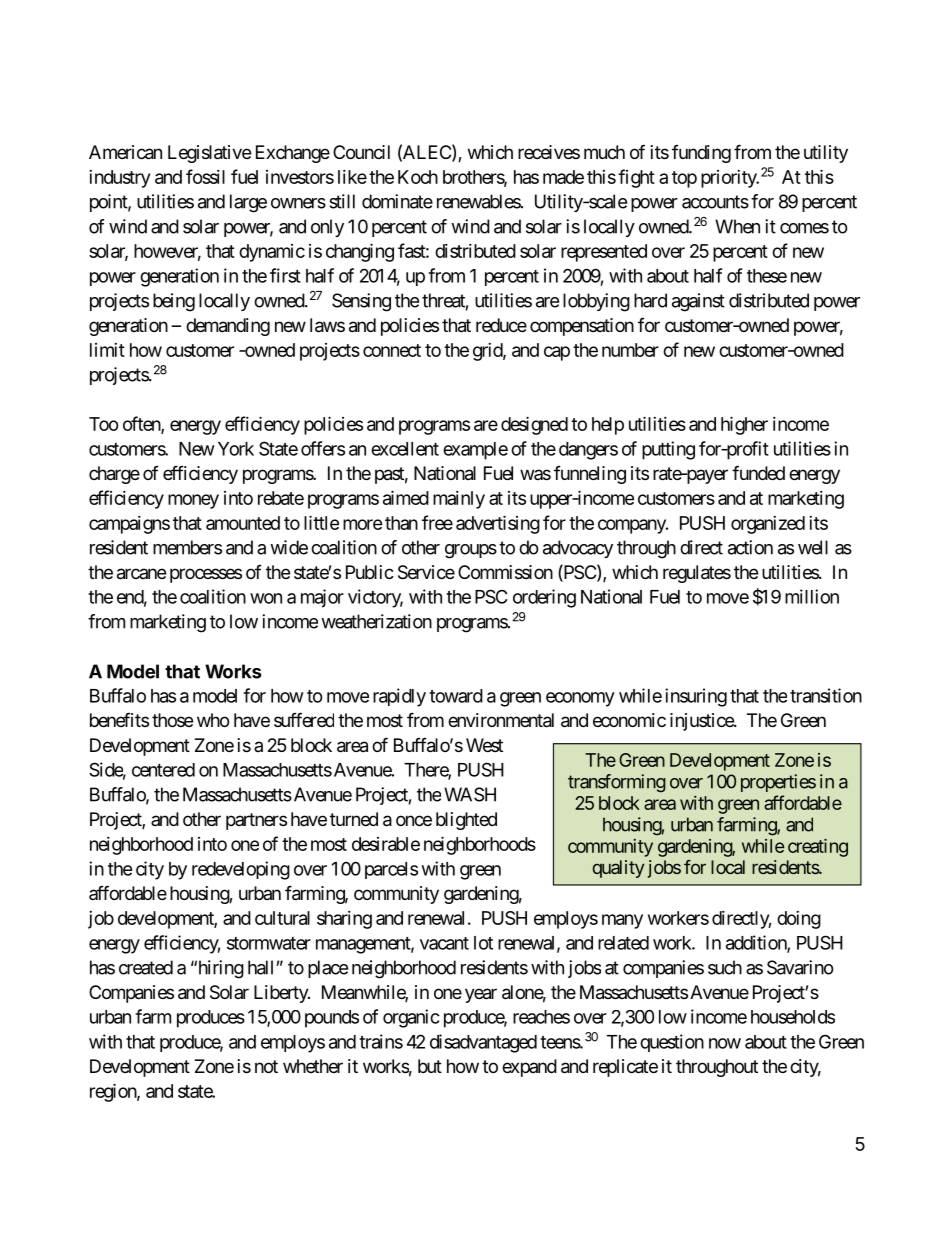 The width and height of the page is (952, 1233). Describe the element at coordinates (697, 574) in the page. I see `regulates` at that location.
